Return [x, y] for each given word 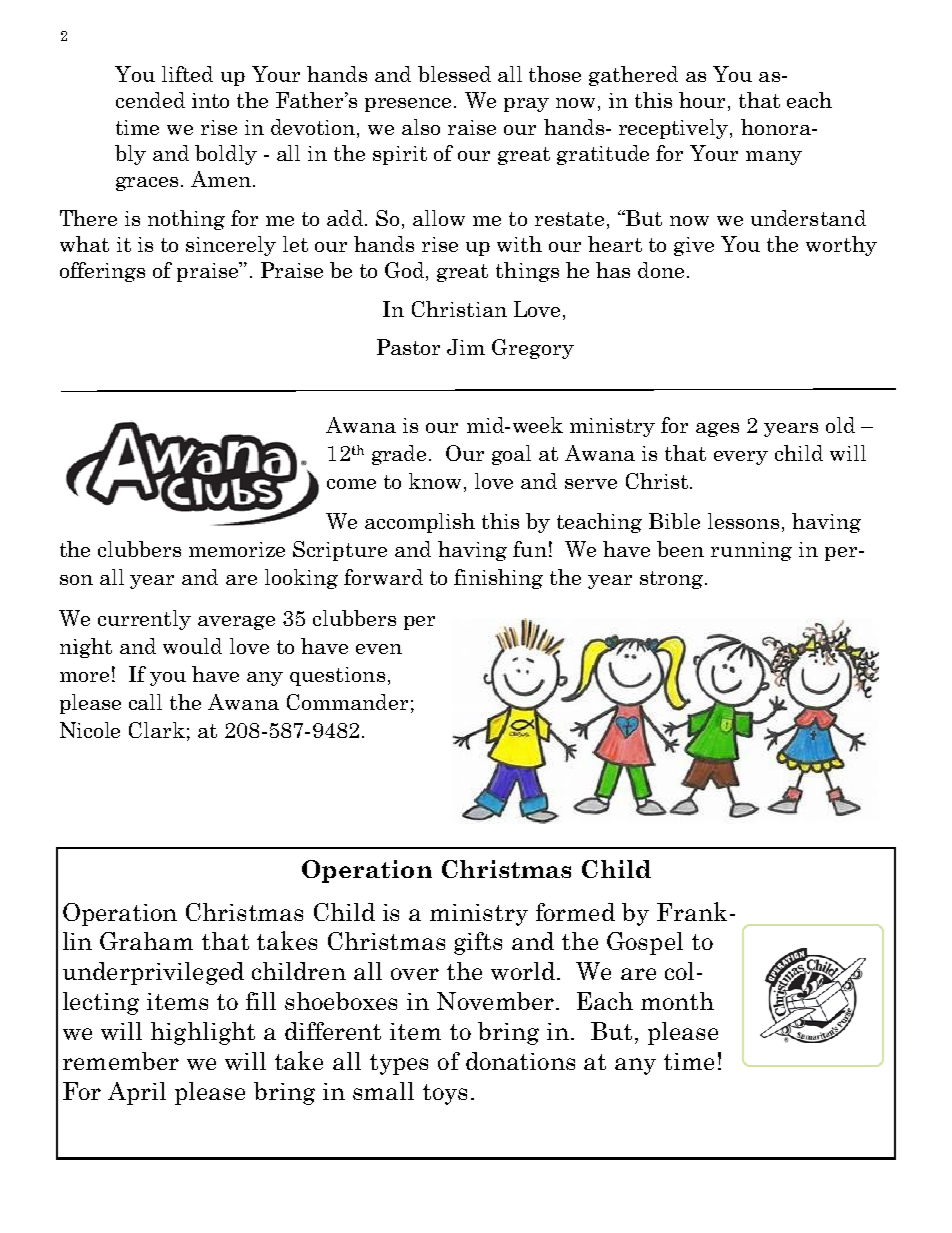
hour [702, 100]
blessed [454, 74]
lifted [187, 74]
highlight [203, 1033]
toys [445, 1094]
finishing [498, 579]
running [751, 551]
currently [144, 620]
